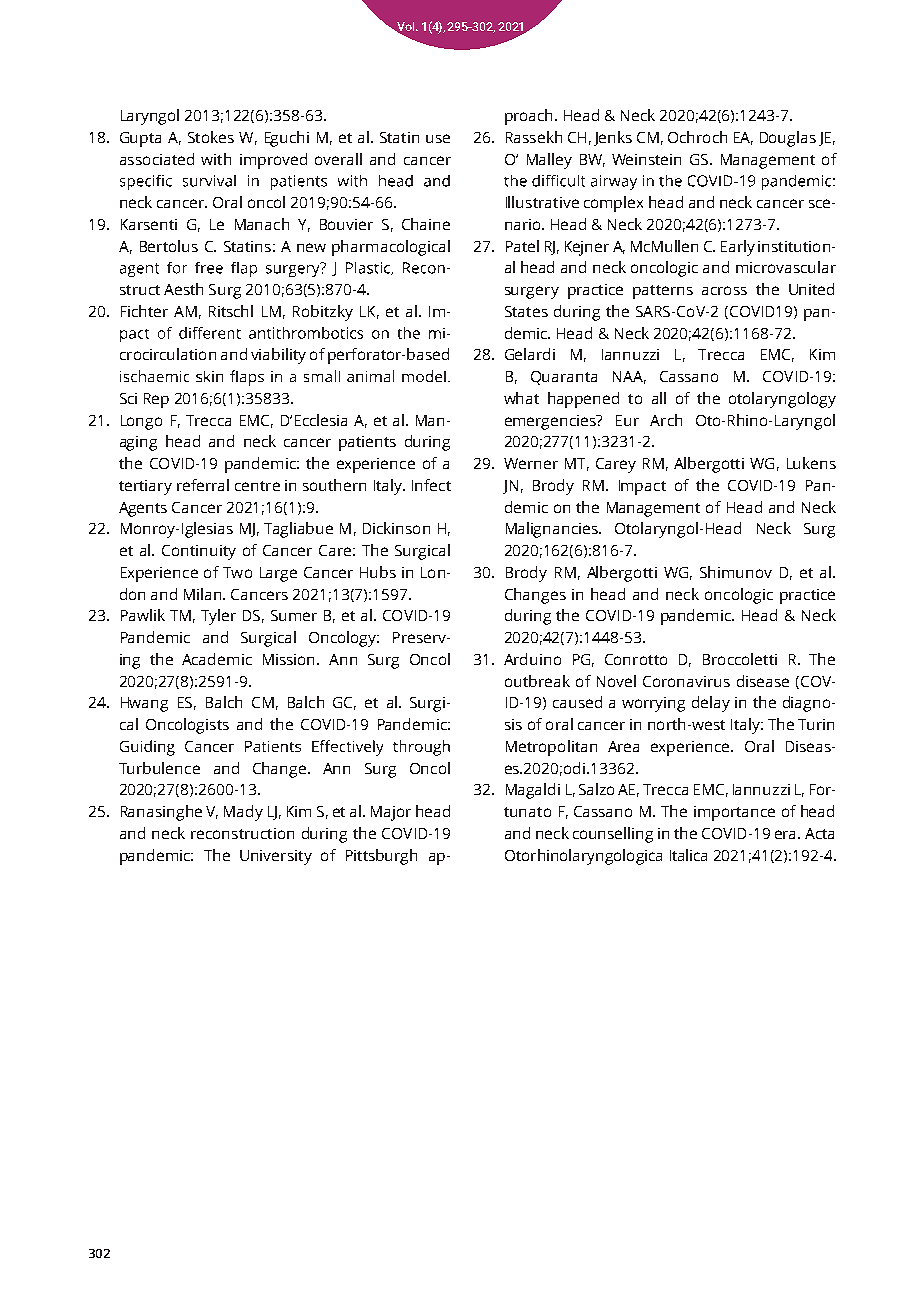  What do you see at coordinates (788, 139) in the screenshot?
I see `Douglas` at bounding box center [788, 139].
